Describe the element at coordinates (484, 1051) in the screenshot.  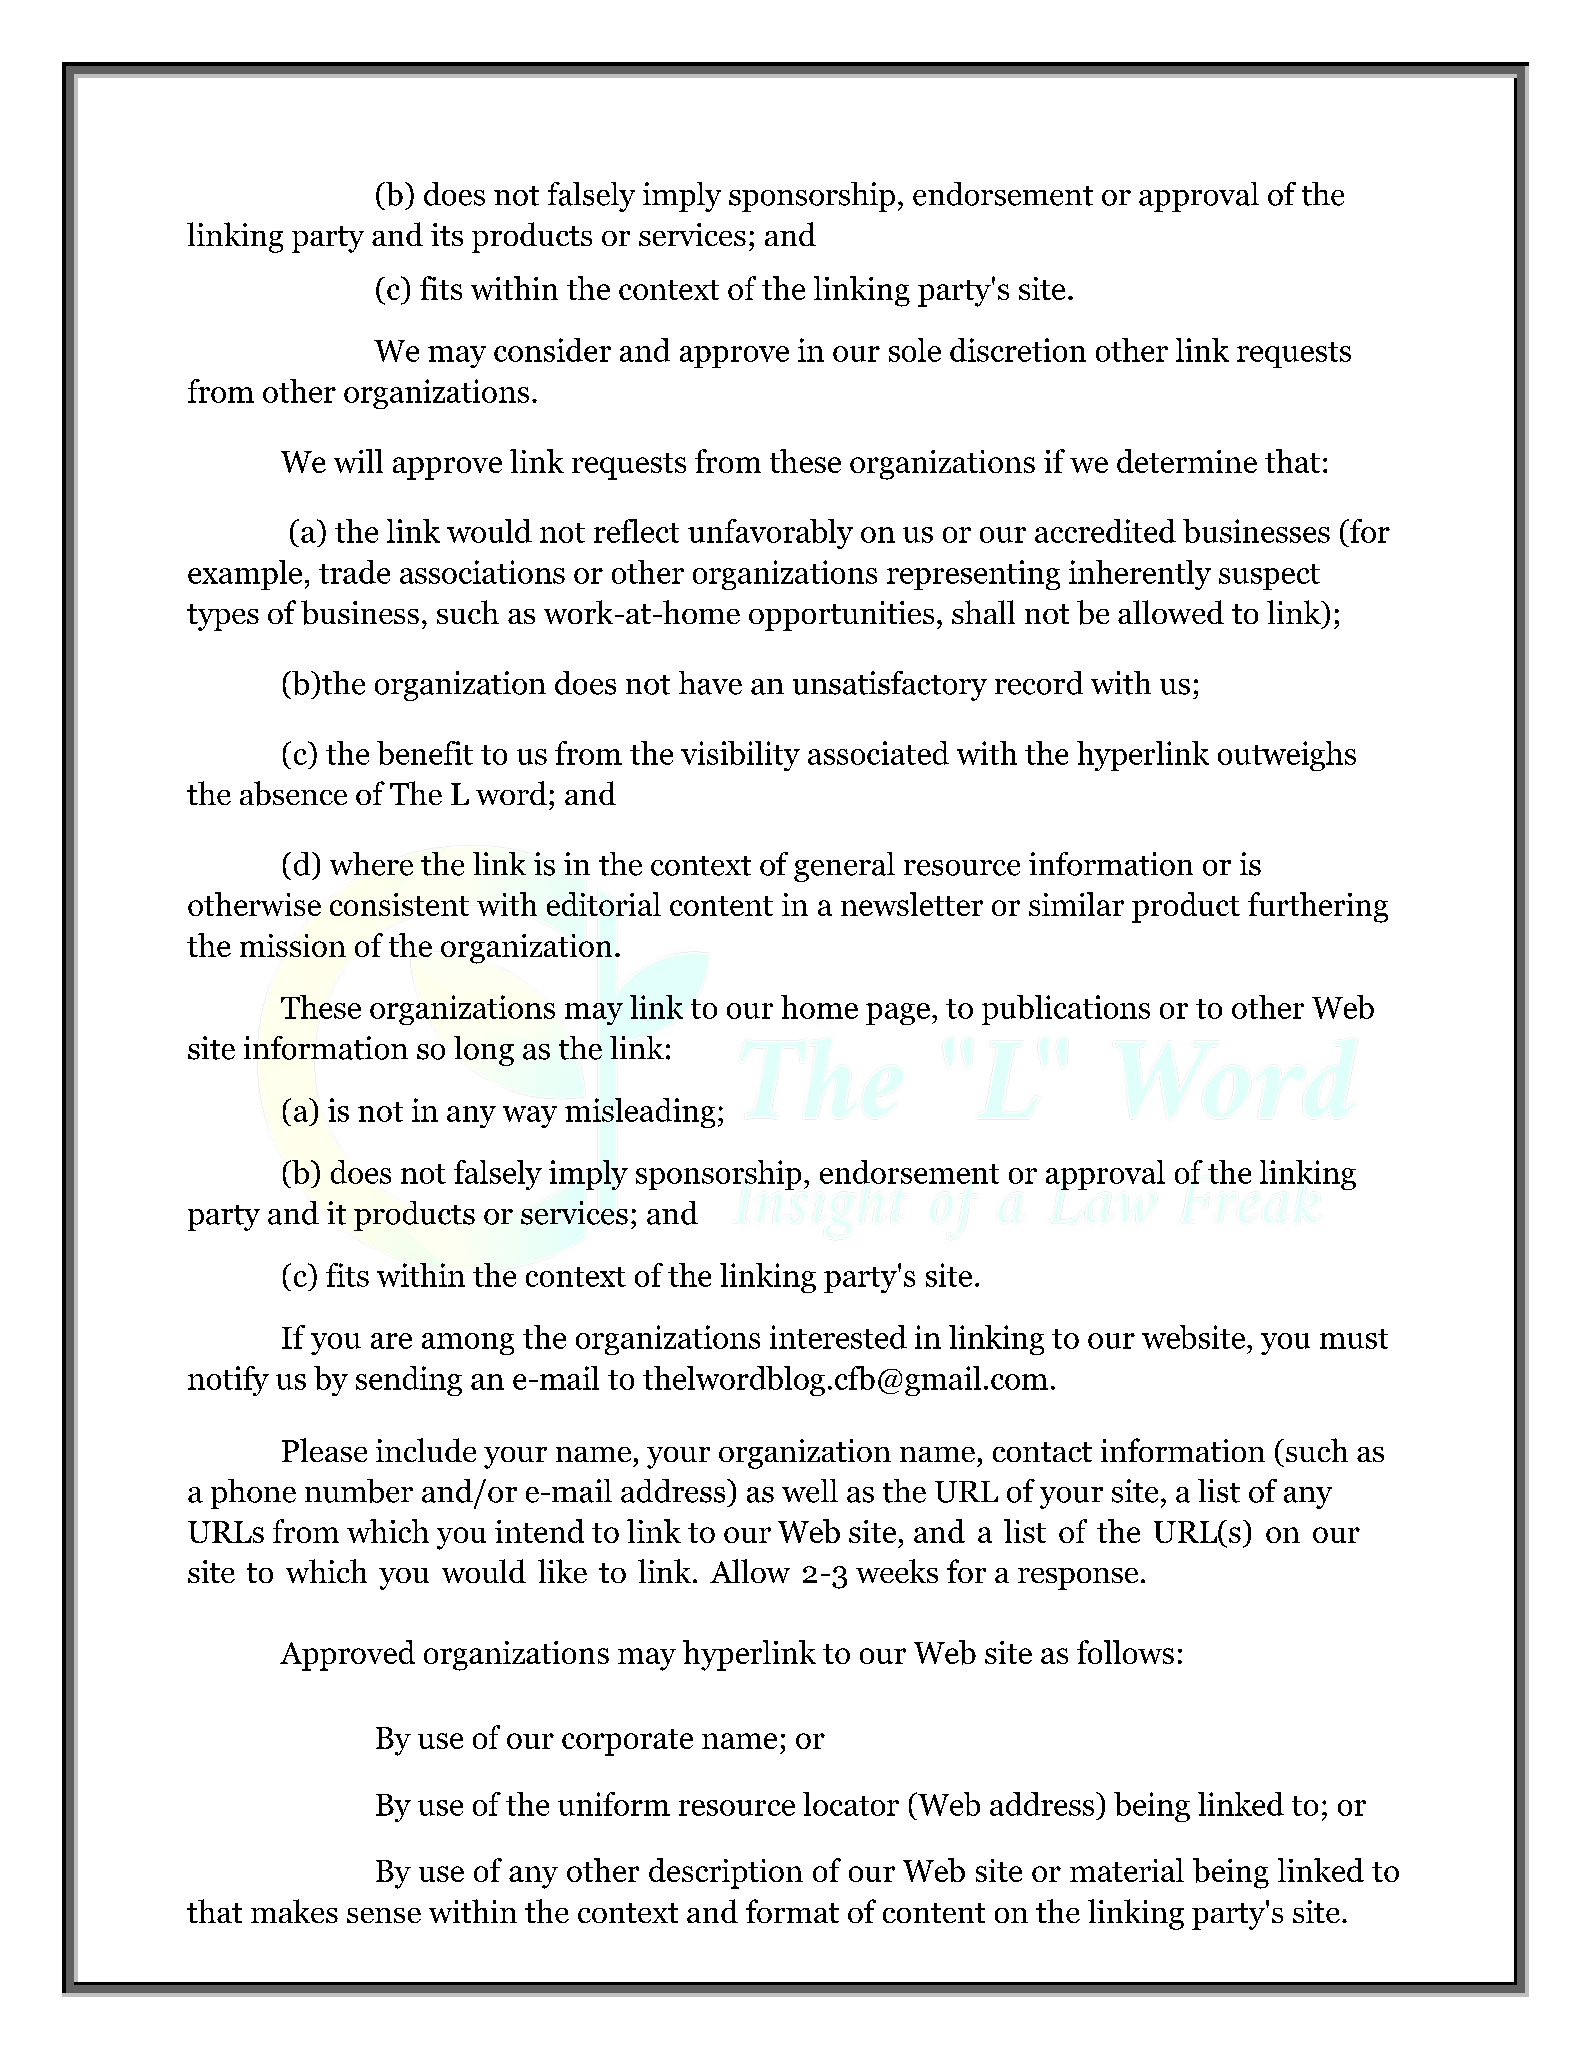
I see `long` at that location.
